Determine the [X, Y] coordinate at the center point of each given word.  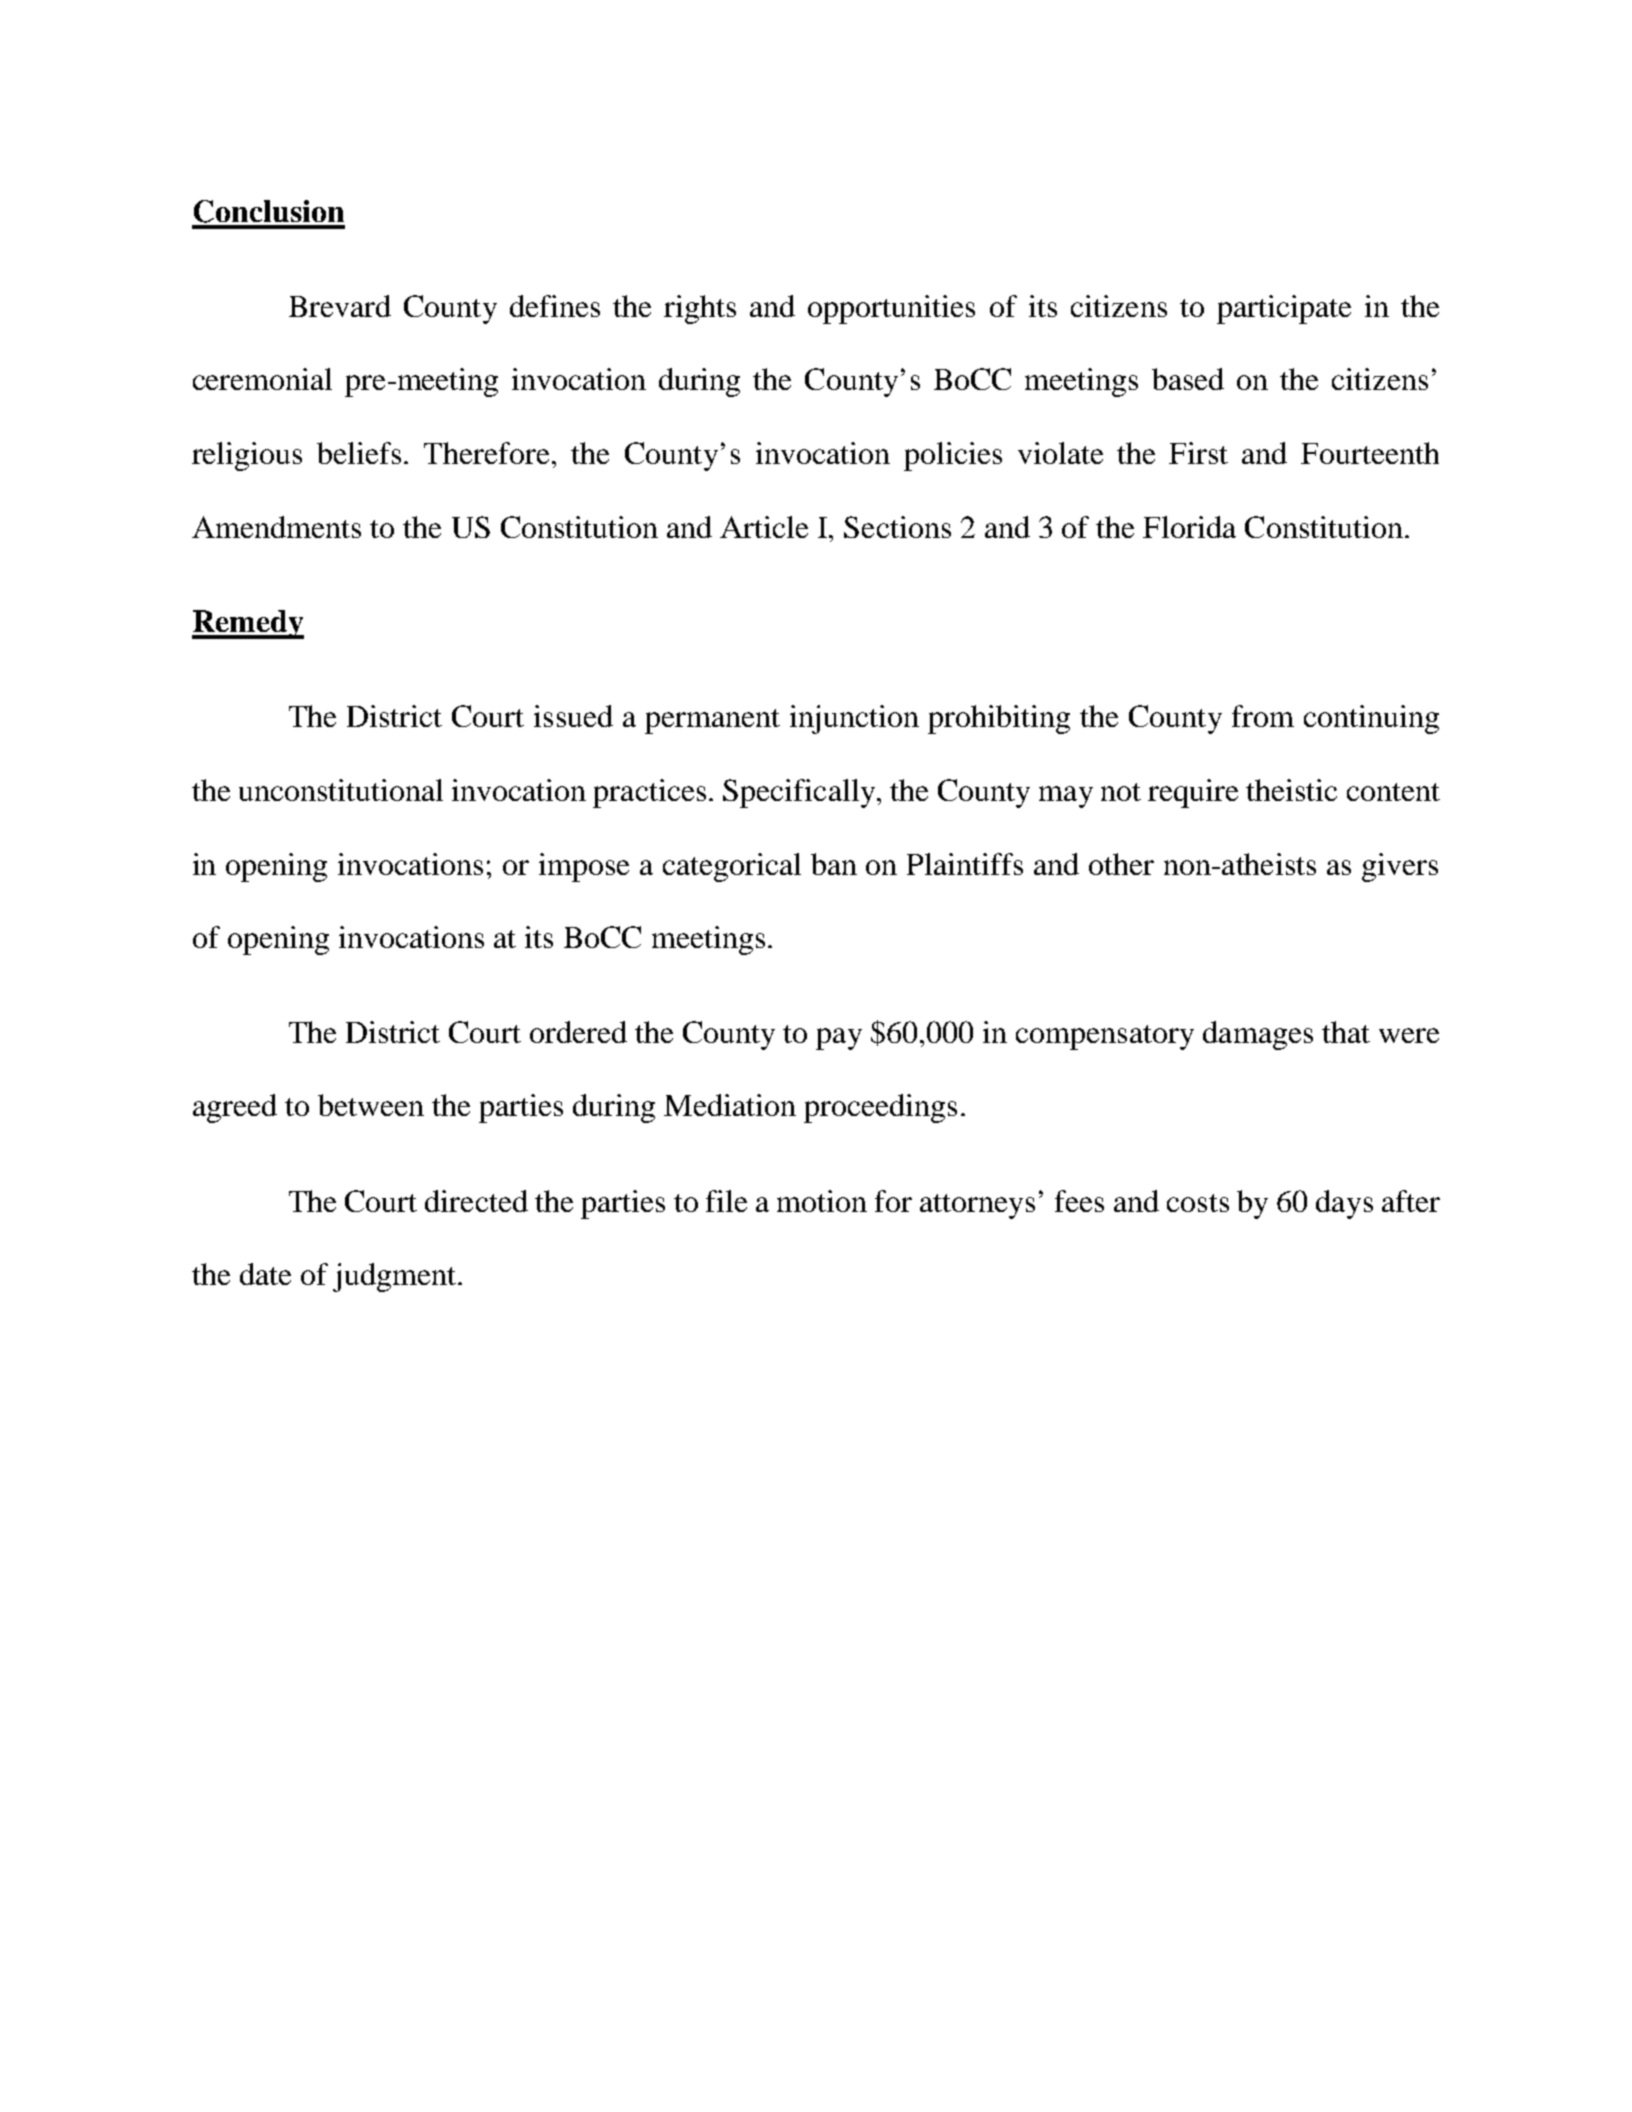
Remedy [248, 624]
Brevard [340, 306]
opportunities [891, 309]
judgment [394, 1277]
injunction [854, 719]
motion [822, 1201]
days [1344, 1204]
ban [834, 864]
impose [584, 867]
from [1263, 716]
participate [1284, 309]
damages [1258, 1035]
